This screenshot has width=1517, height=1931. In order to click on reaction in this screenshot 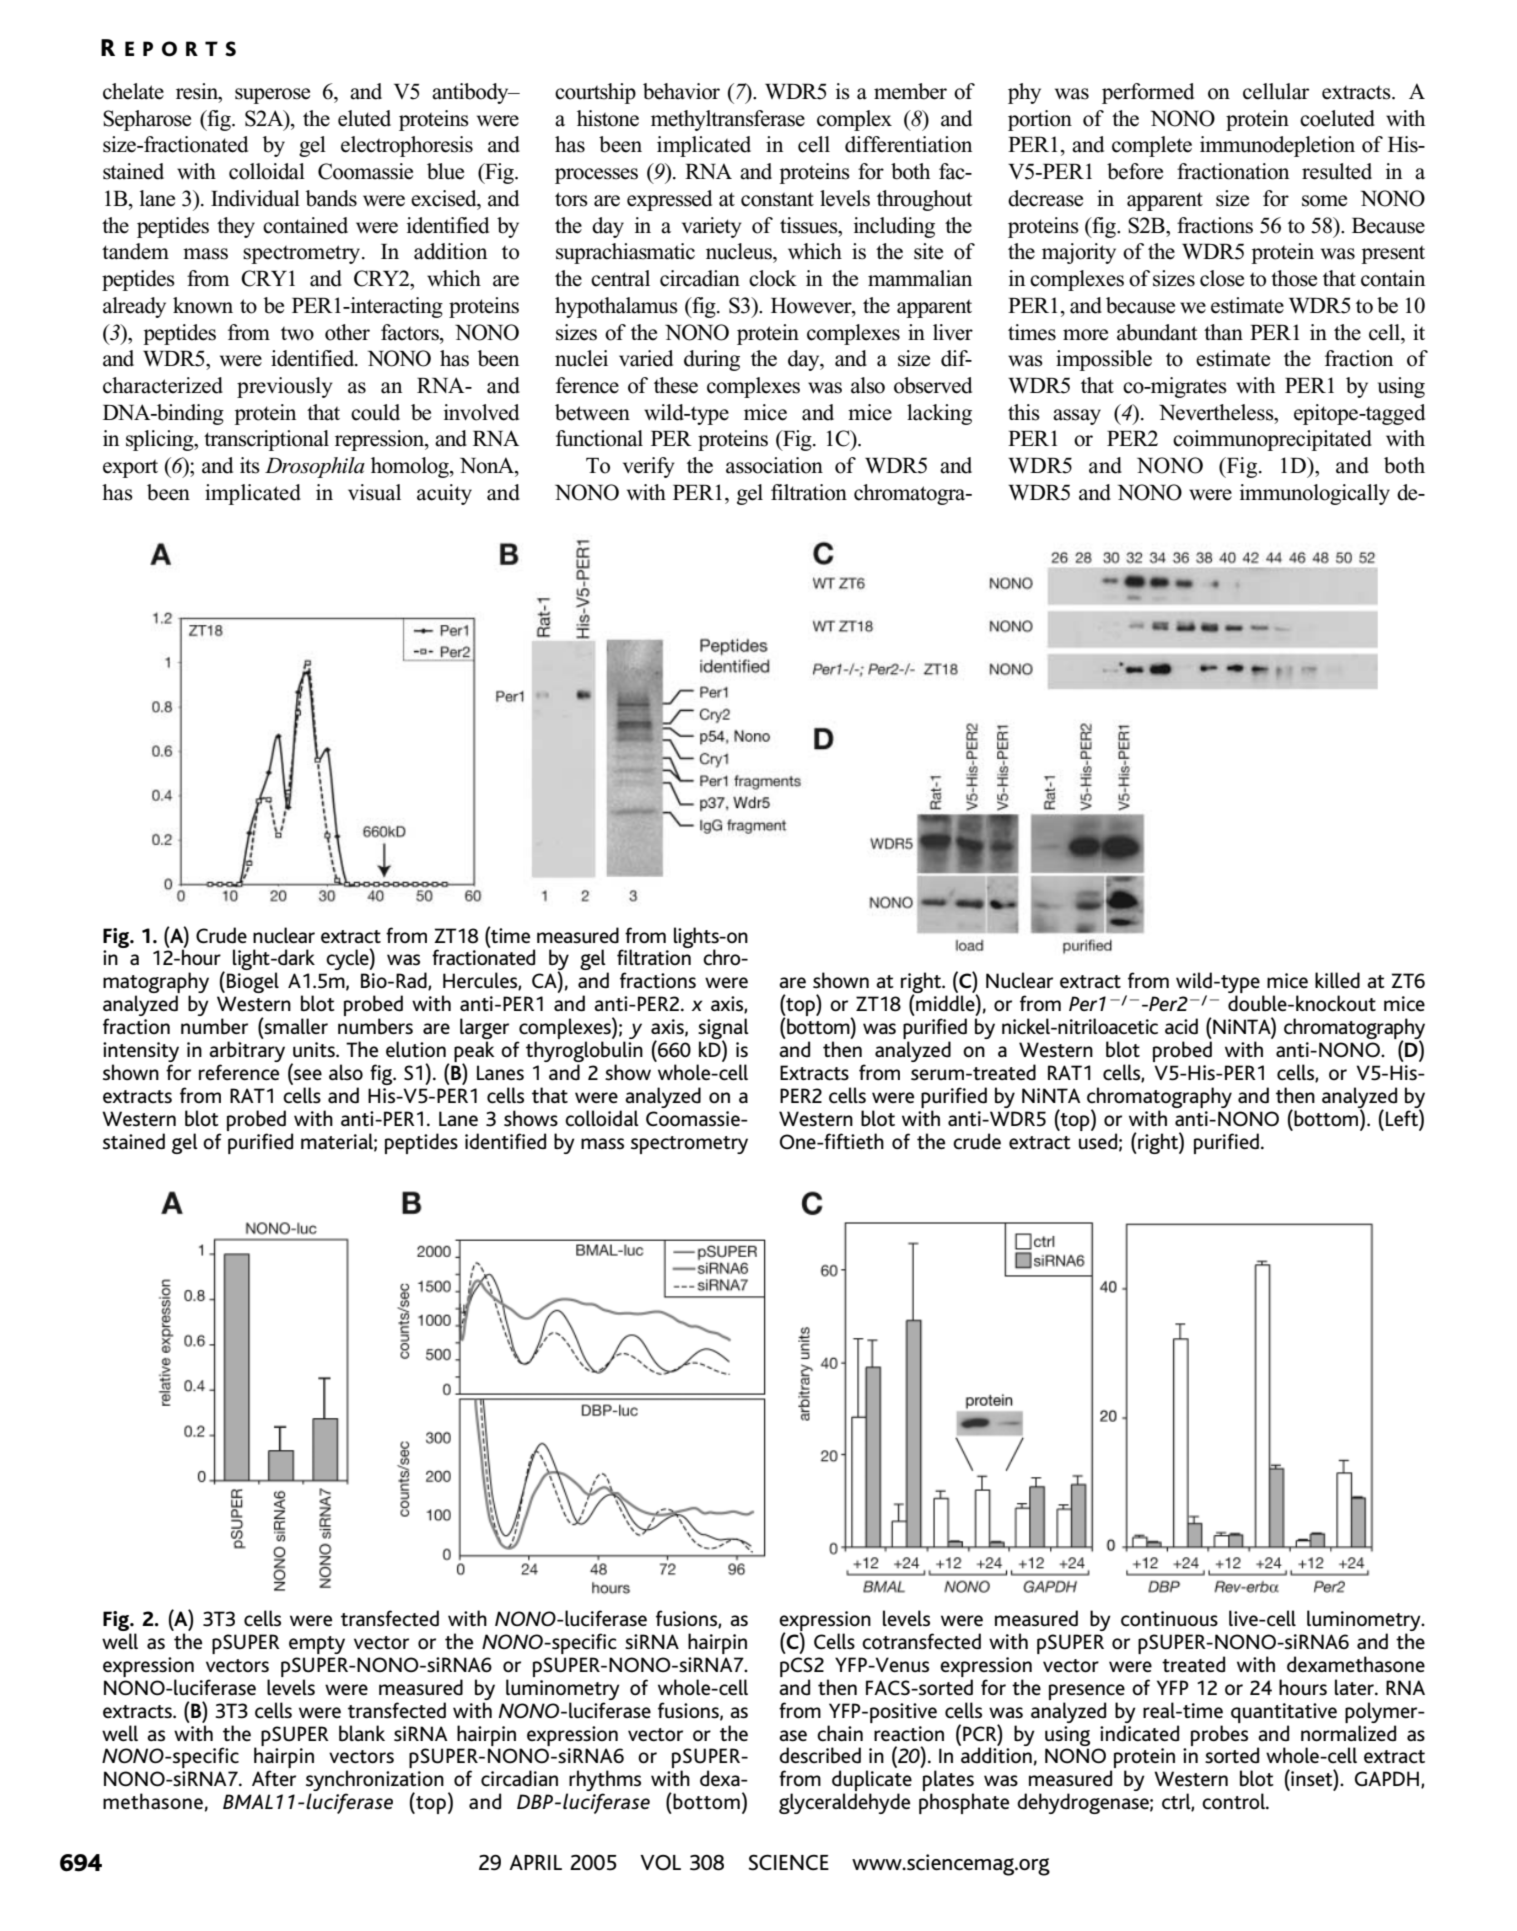, I will do `click(909, 1734)`.
